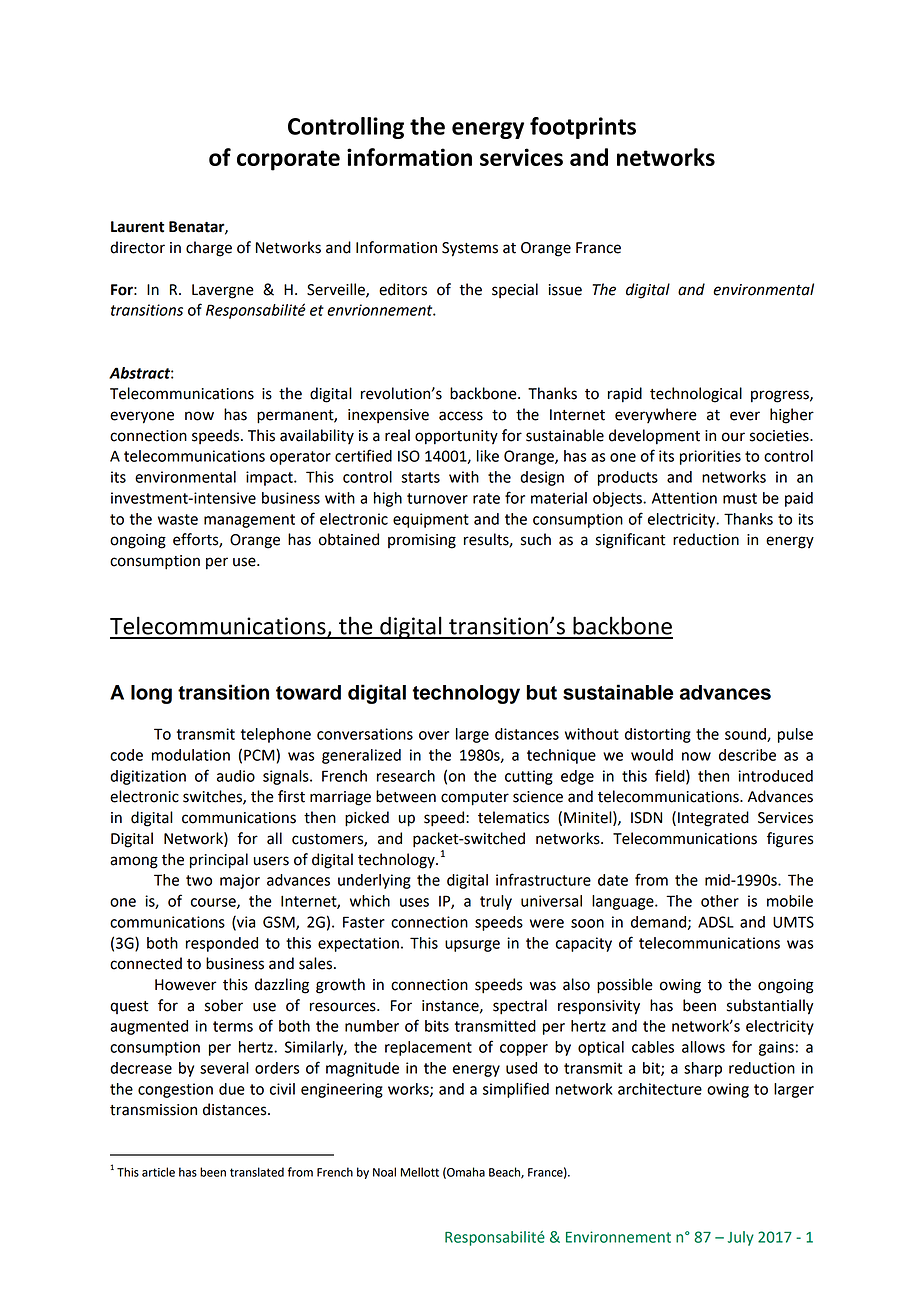  What do you see at coordinates (542, 692) in the screenshot?
I see `but` at bounding box center [542, 692].
